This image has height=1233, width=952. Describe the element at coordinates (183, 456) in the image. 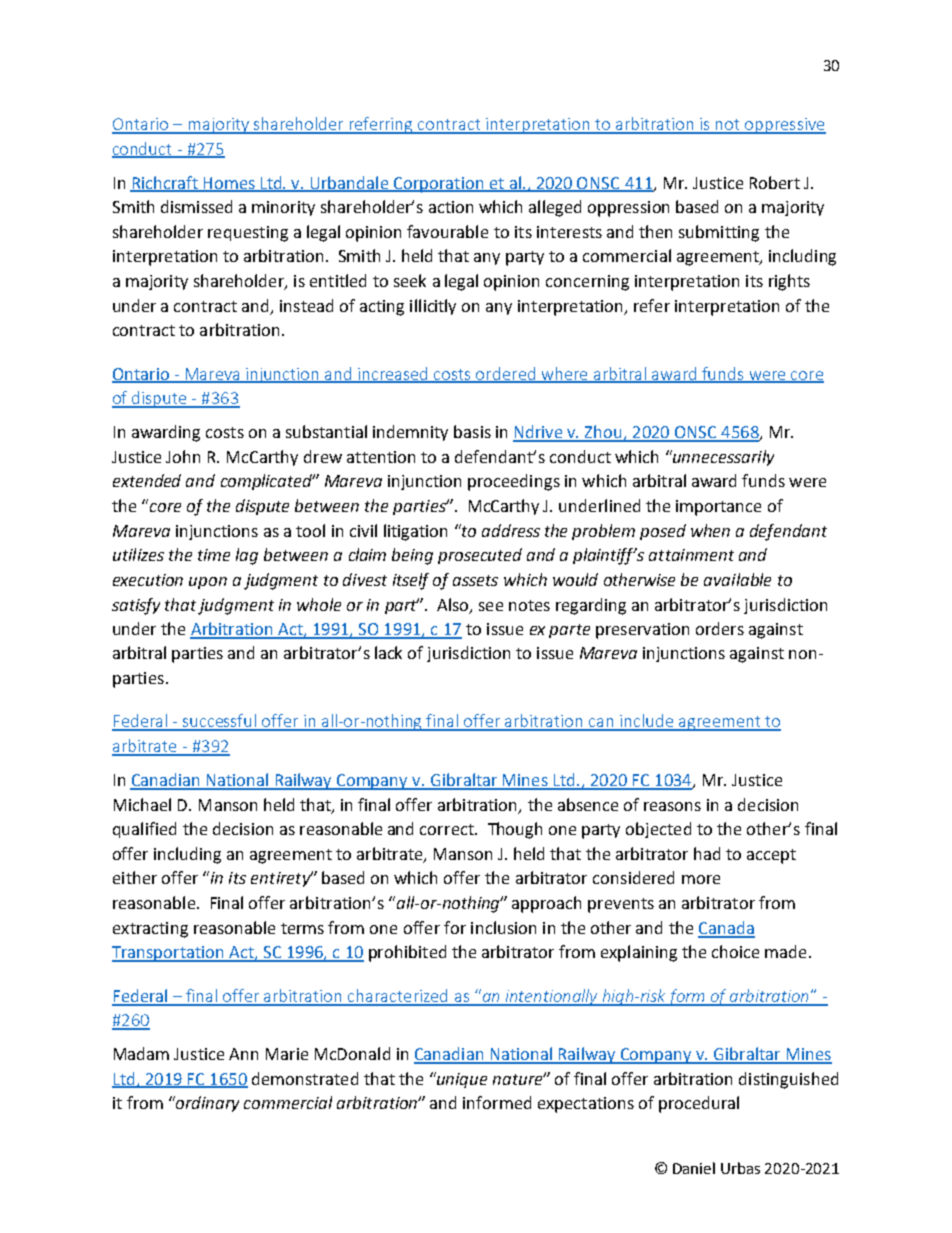

I see `John` at that location.
